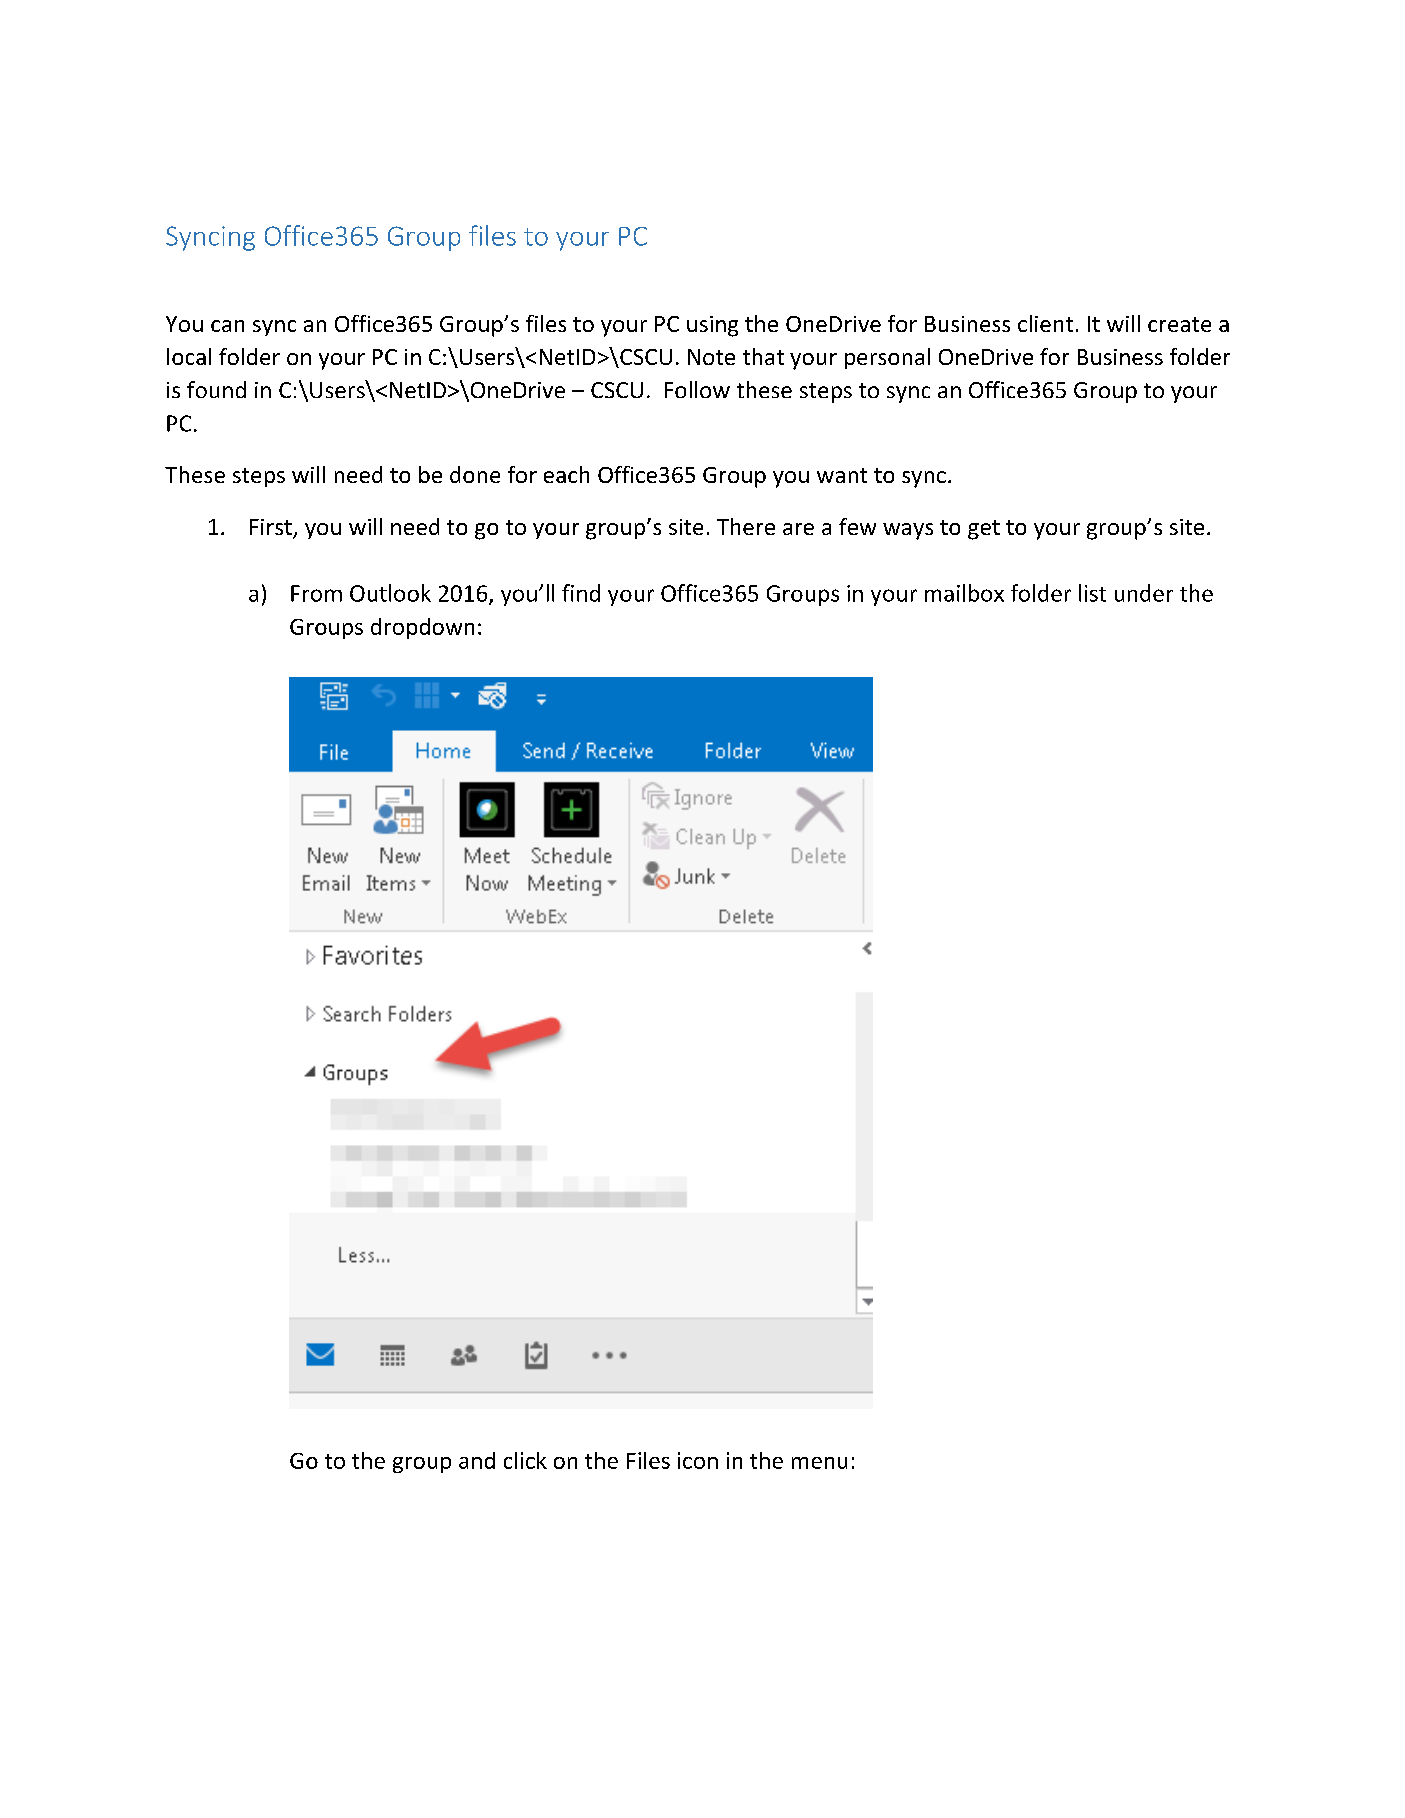 Image resolution: width=1405 pixels, height=1818 pixels. What do you see at coordinates (1045, 323) in the screenshot?
I see `client` at bounding box center [1045, 323].
